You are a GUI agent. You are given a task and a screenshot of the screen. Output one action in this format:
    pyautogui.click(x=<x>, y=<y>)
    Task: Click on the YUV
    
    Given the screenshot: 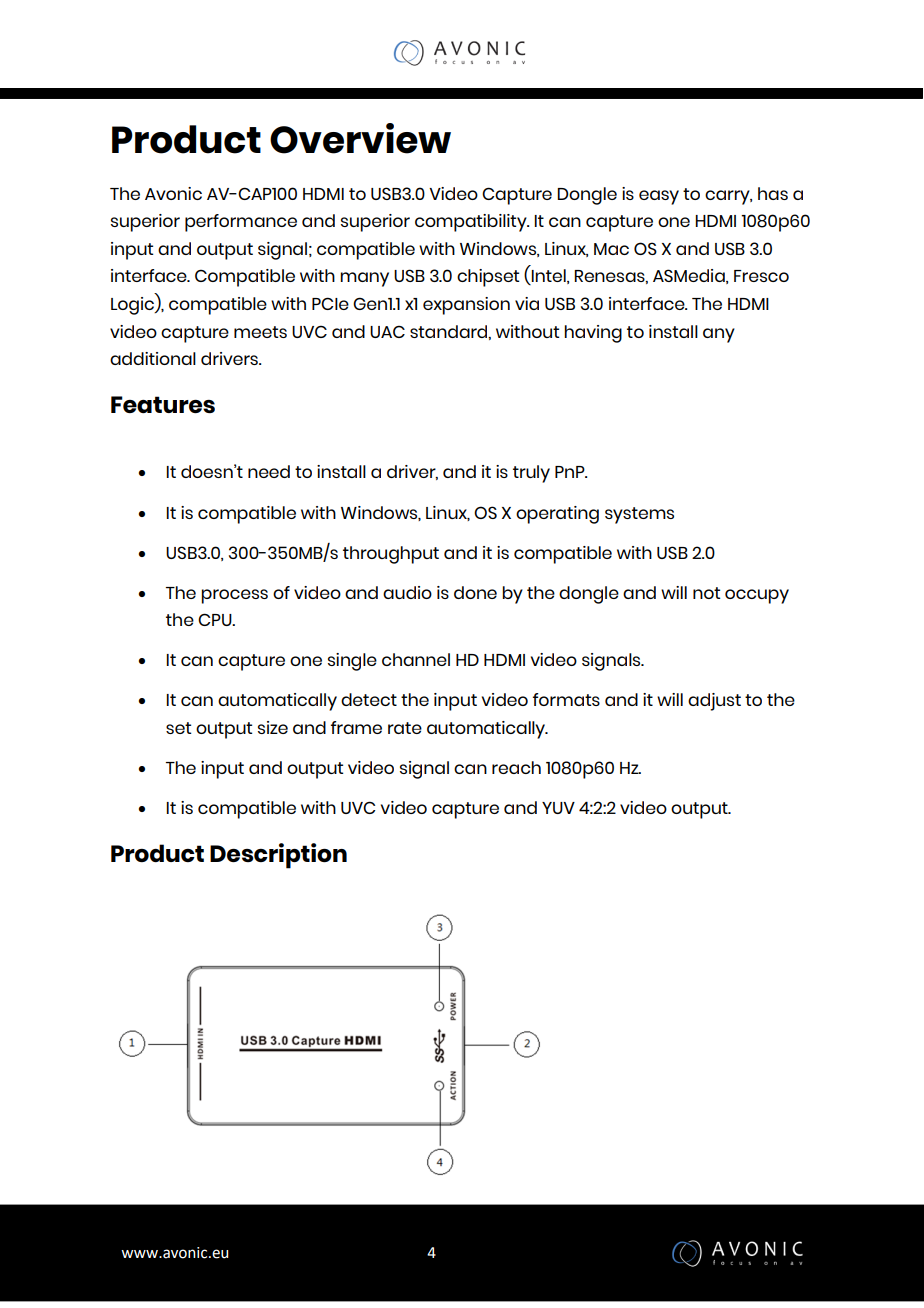 What is the action you would take?
    pyautogui.click(x=558, y=808)
